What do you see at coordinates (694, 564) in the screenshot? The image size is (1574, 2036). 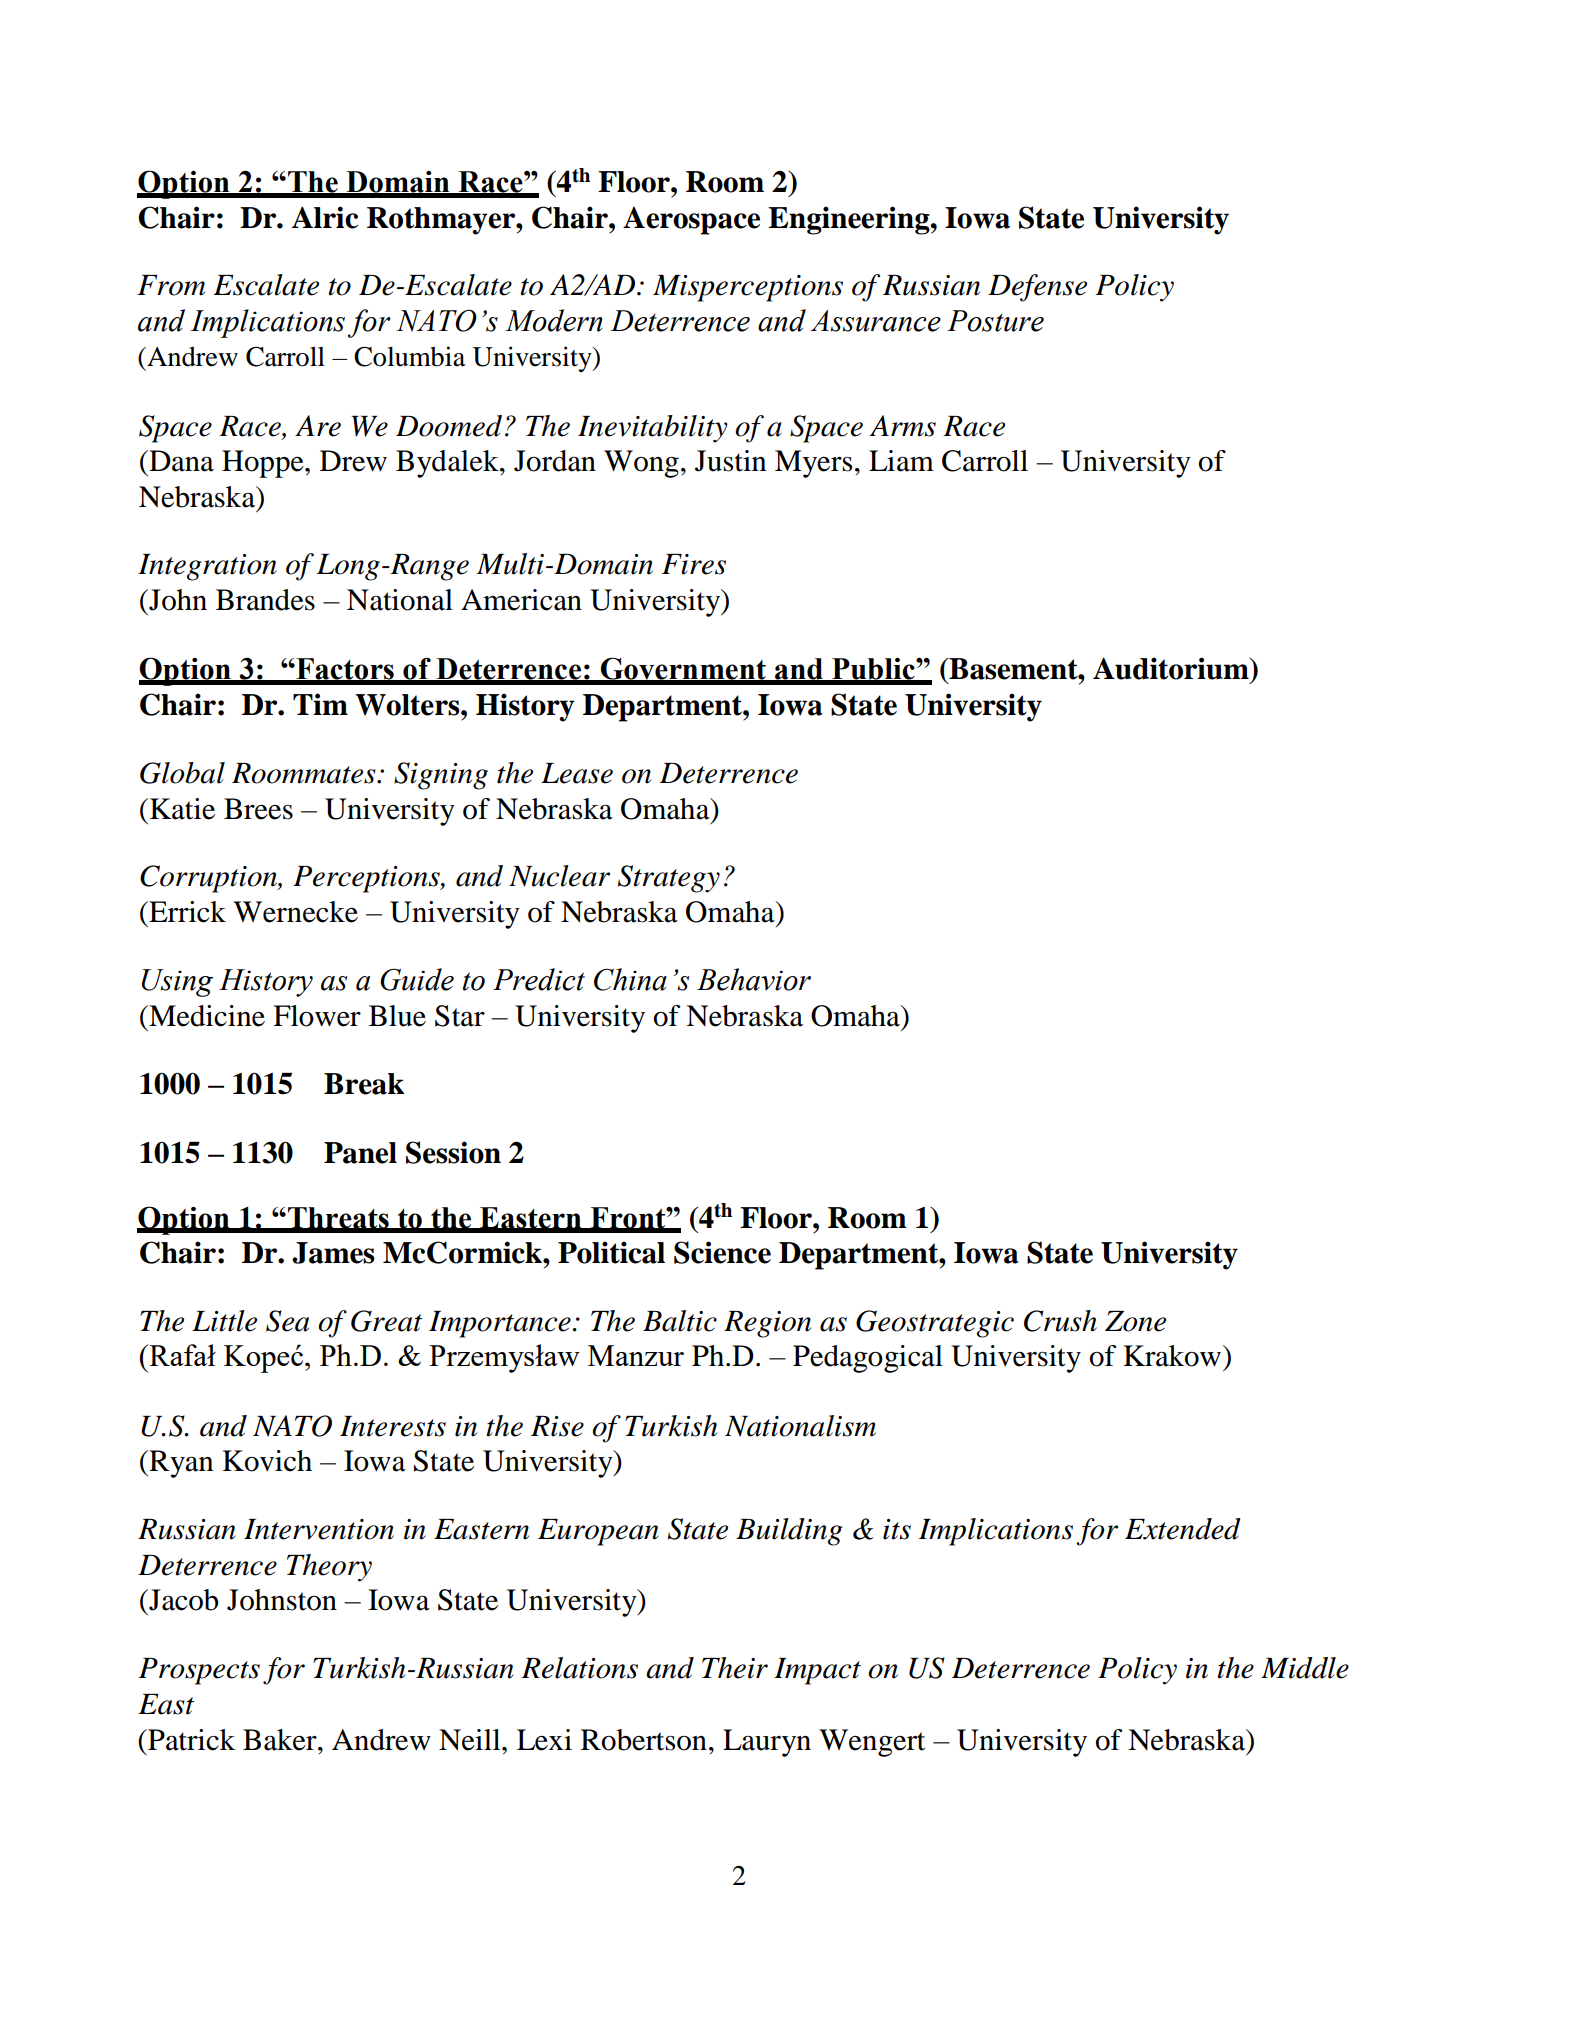 I see `Fires` at bounding box center [694, 564].
